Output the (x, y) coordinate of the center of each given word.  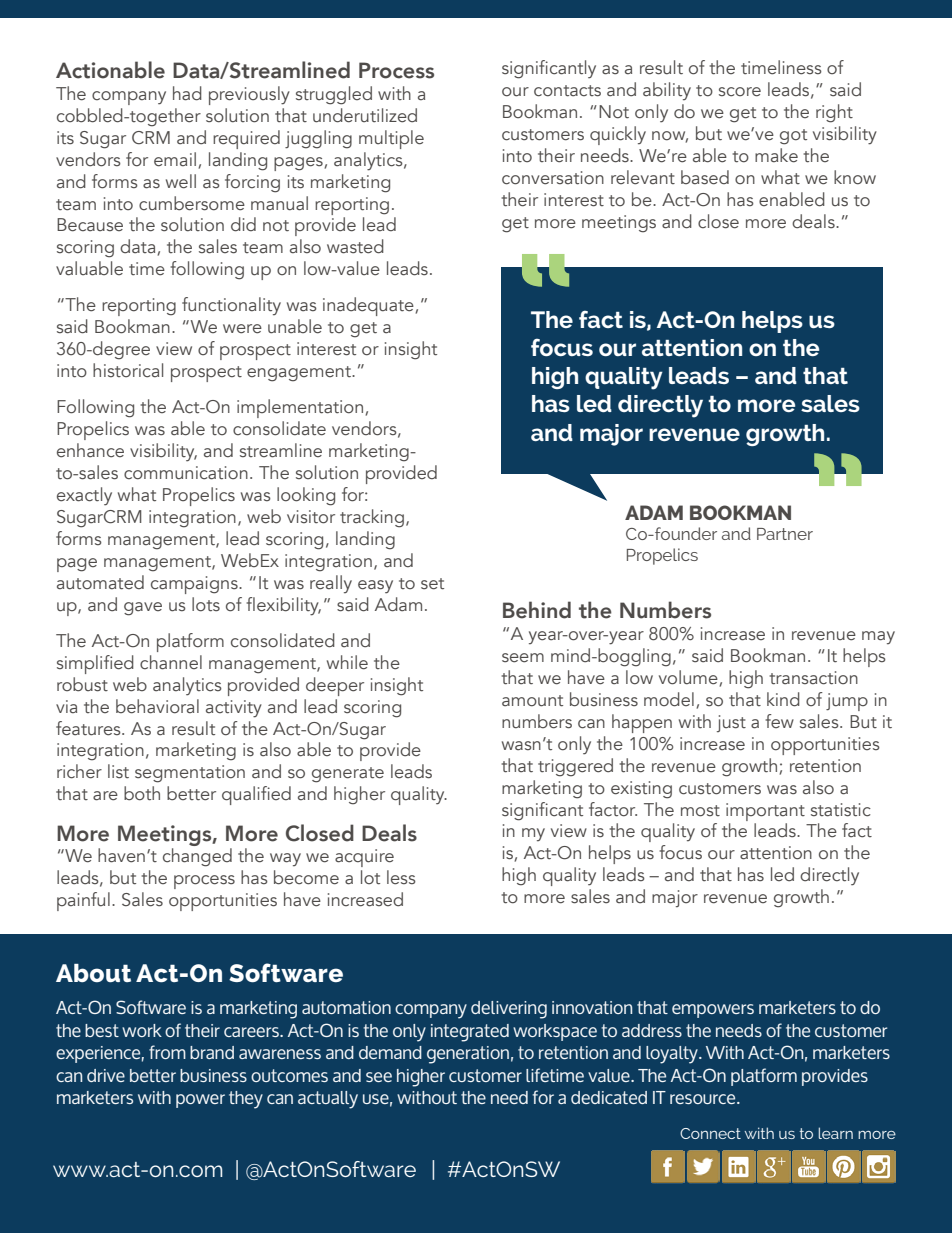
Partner (785, 534)
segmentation (190, 774)
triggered (575, 767)
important (765, 812)
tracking (372, 518)
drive (106, 1075)
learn (835, 1133)
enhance (90, 450)
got (793, 137)
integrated (470, 1033)
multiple (391, 139)
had (187, 93)
